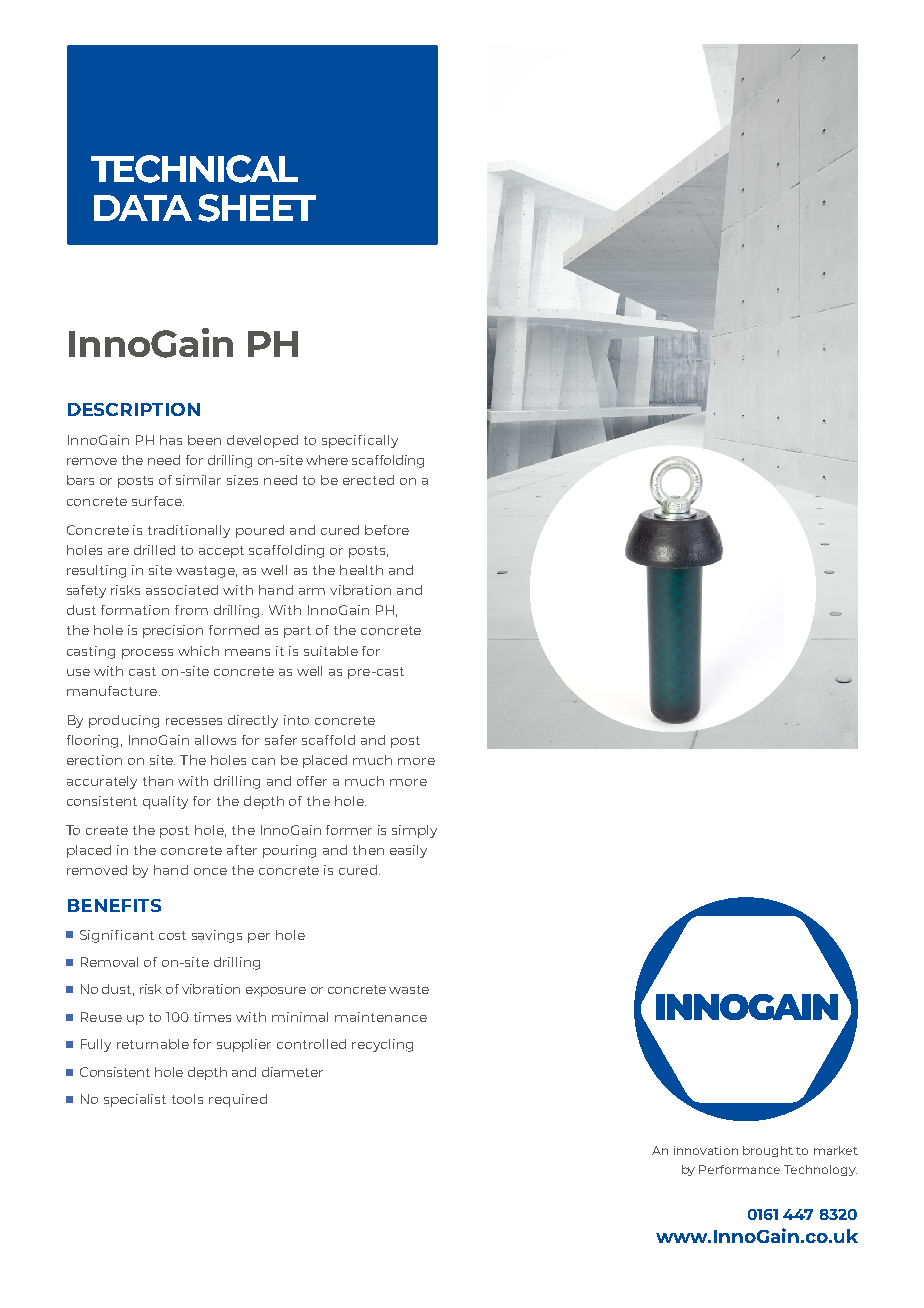 This document has height=1308, width=924. I want to click on surface, so click(158, 501).
